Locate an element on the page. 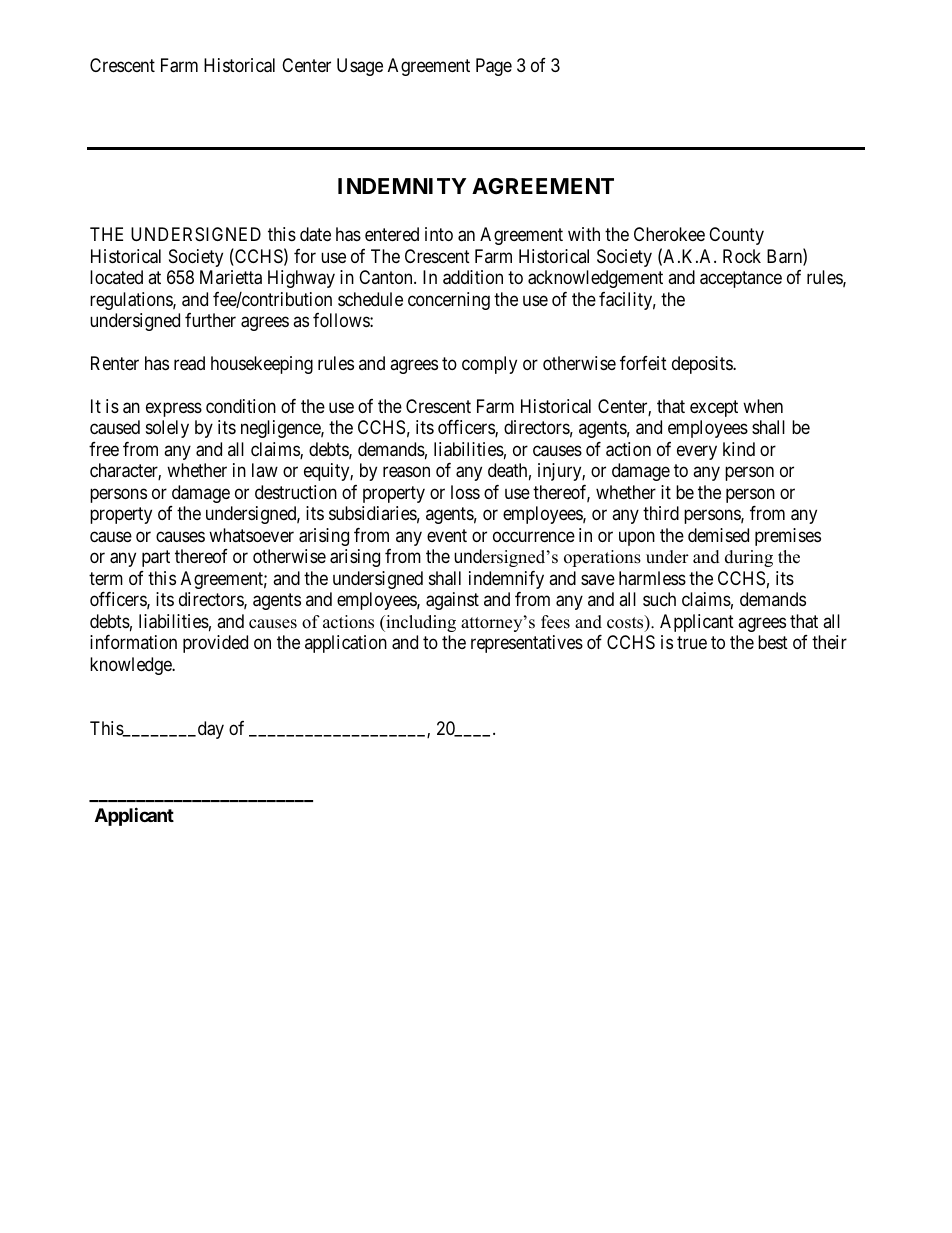 This page has width=952, height=1233. law is located at coordinates (265, 470).
